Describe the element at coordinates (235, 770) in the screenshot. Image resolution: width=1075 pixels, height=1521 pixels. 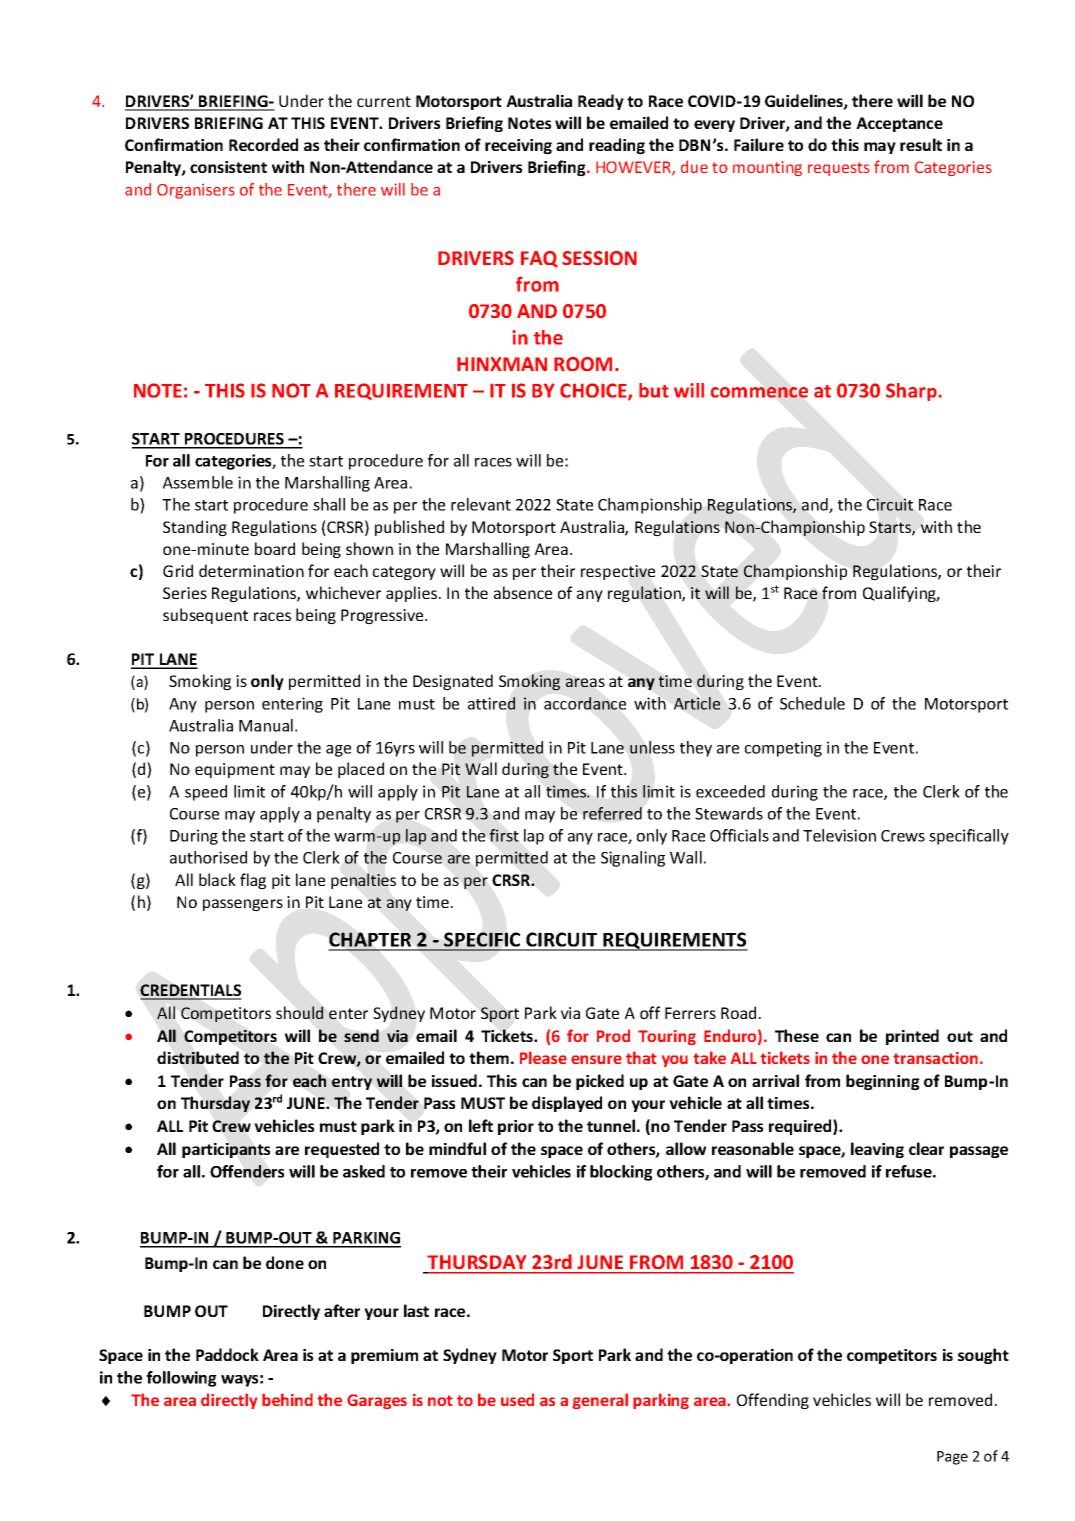
I see `equipment` at that location.
